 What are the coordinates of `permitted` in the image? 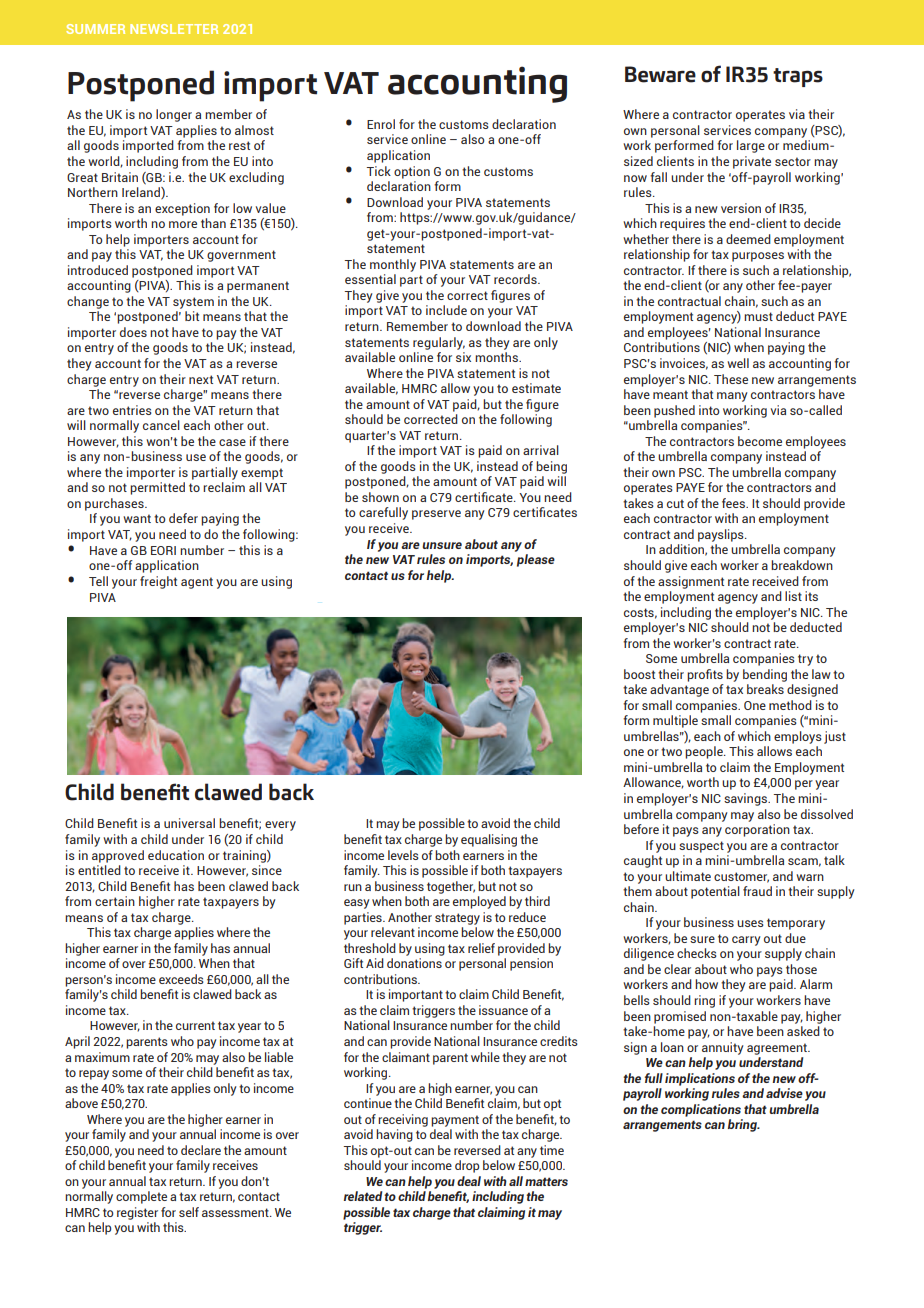 It's located at (157, 488).
